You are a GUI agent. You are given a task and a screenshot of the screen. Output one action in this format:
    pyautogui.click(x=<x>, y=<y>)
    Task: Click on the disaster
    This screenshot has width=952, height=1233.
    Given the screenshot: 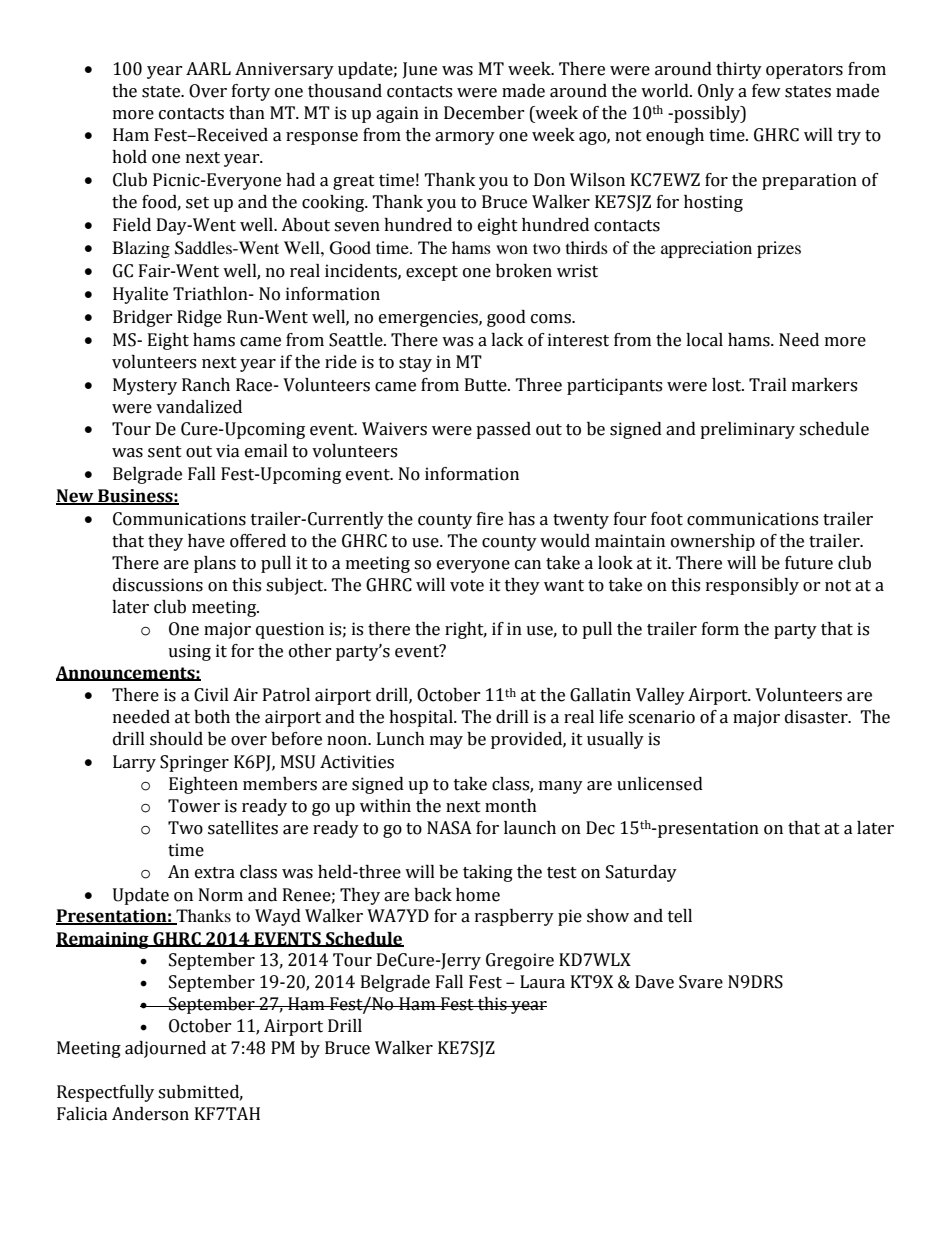 What is the action you would take?
    pyautogui.click(x=817, y=717)
